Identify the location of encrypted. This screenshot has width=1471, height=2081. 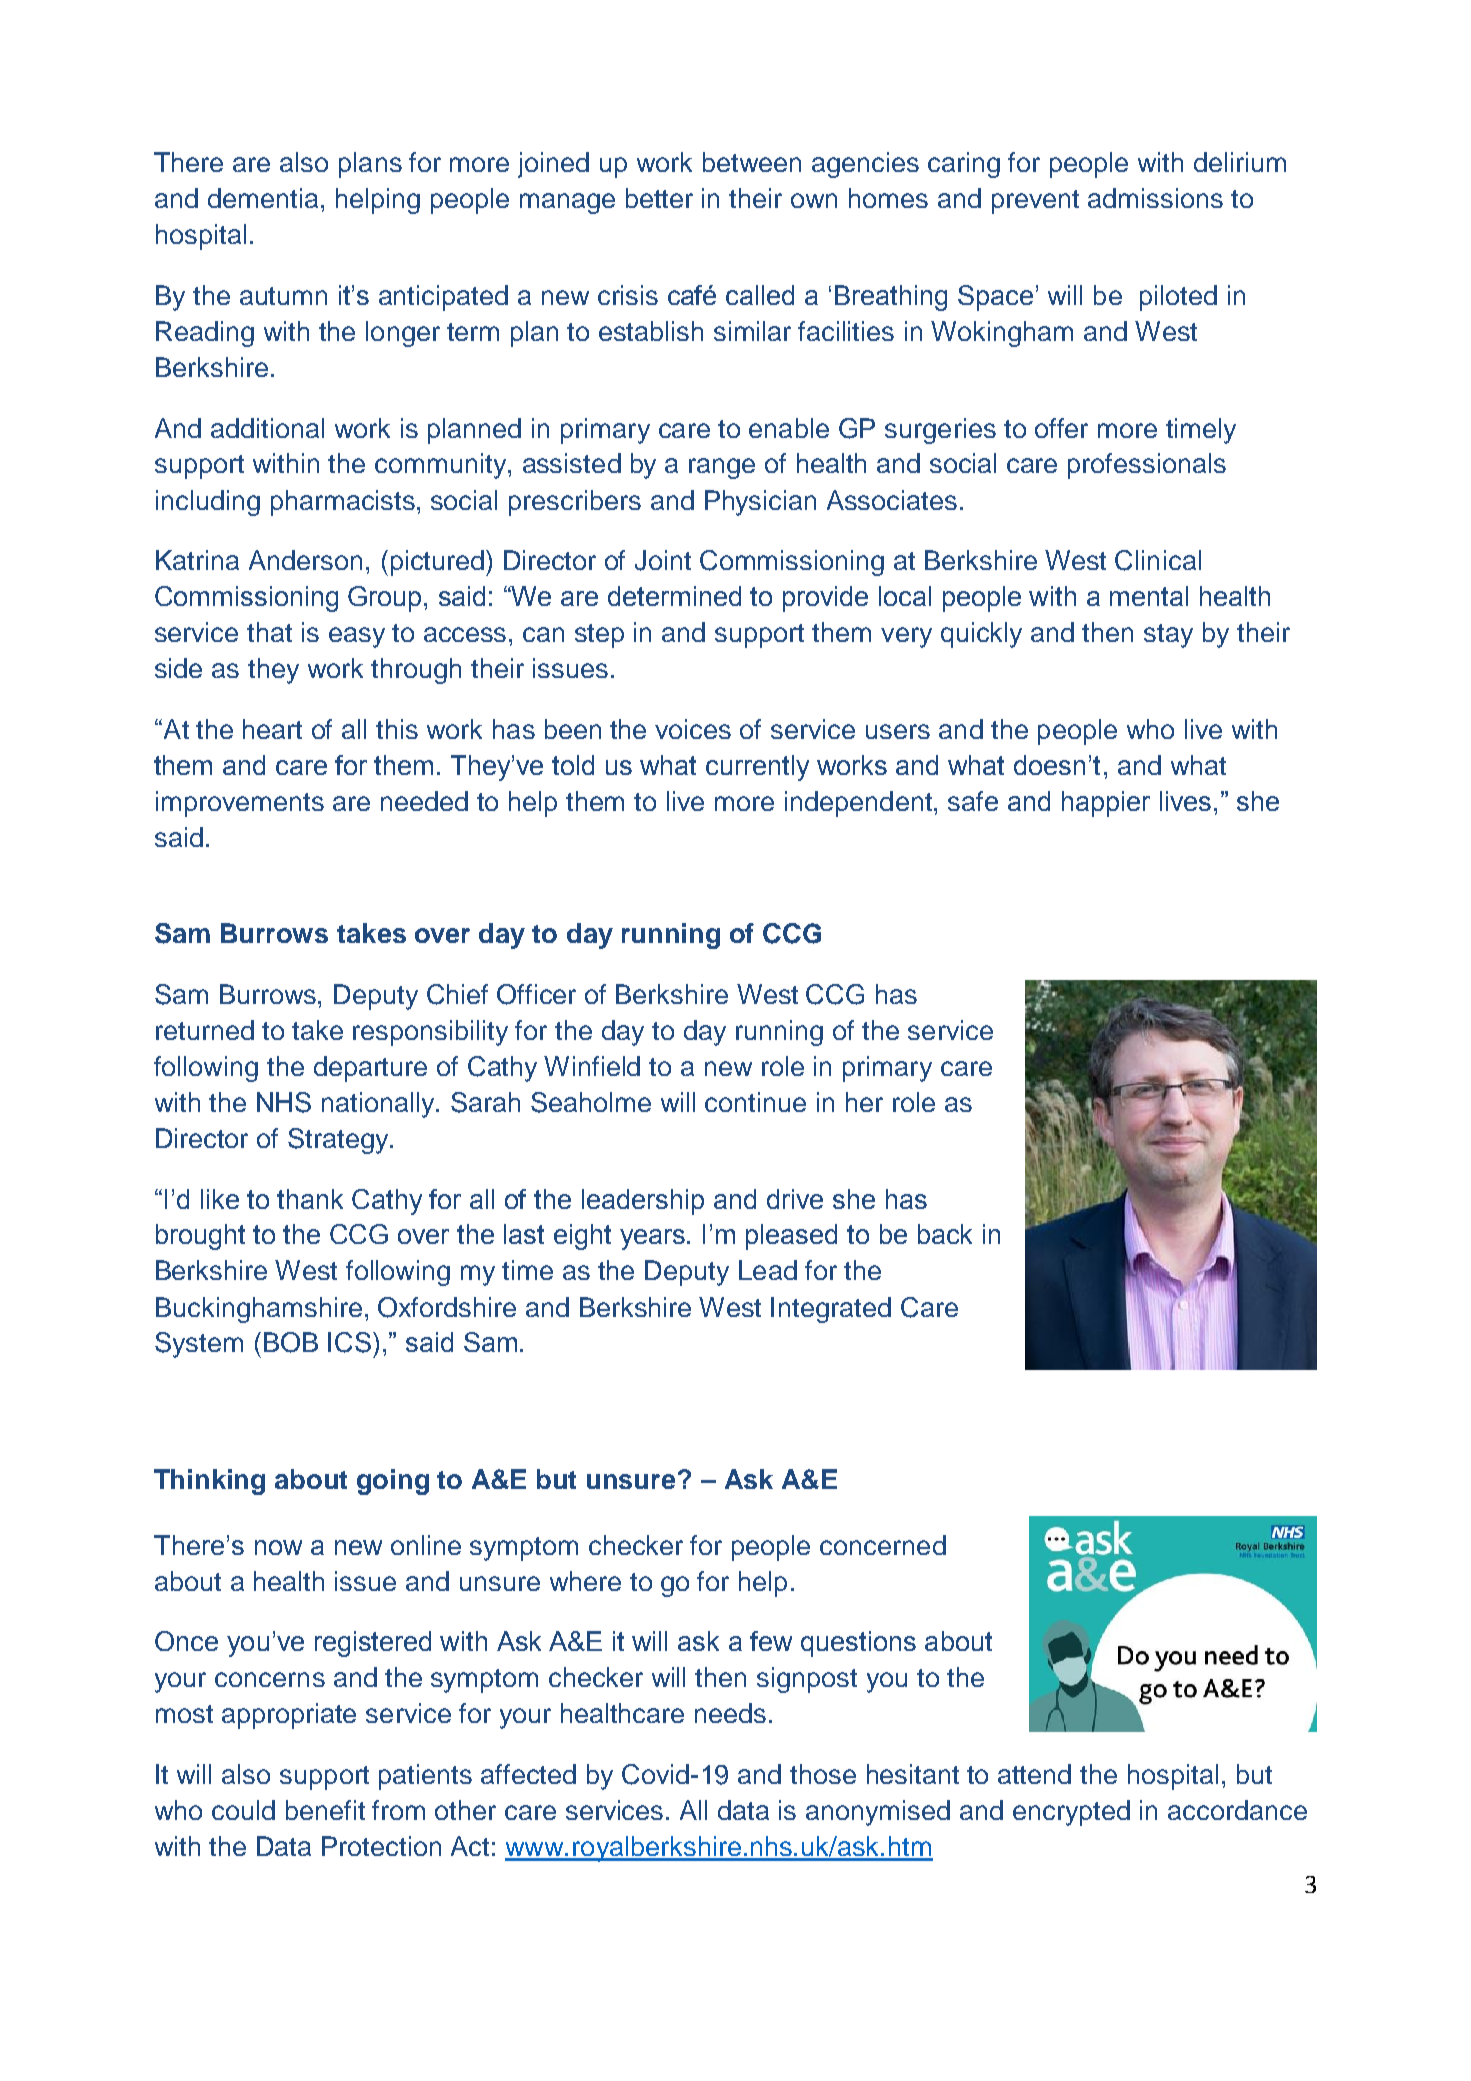
(1071, 1813).
